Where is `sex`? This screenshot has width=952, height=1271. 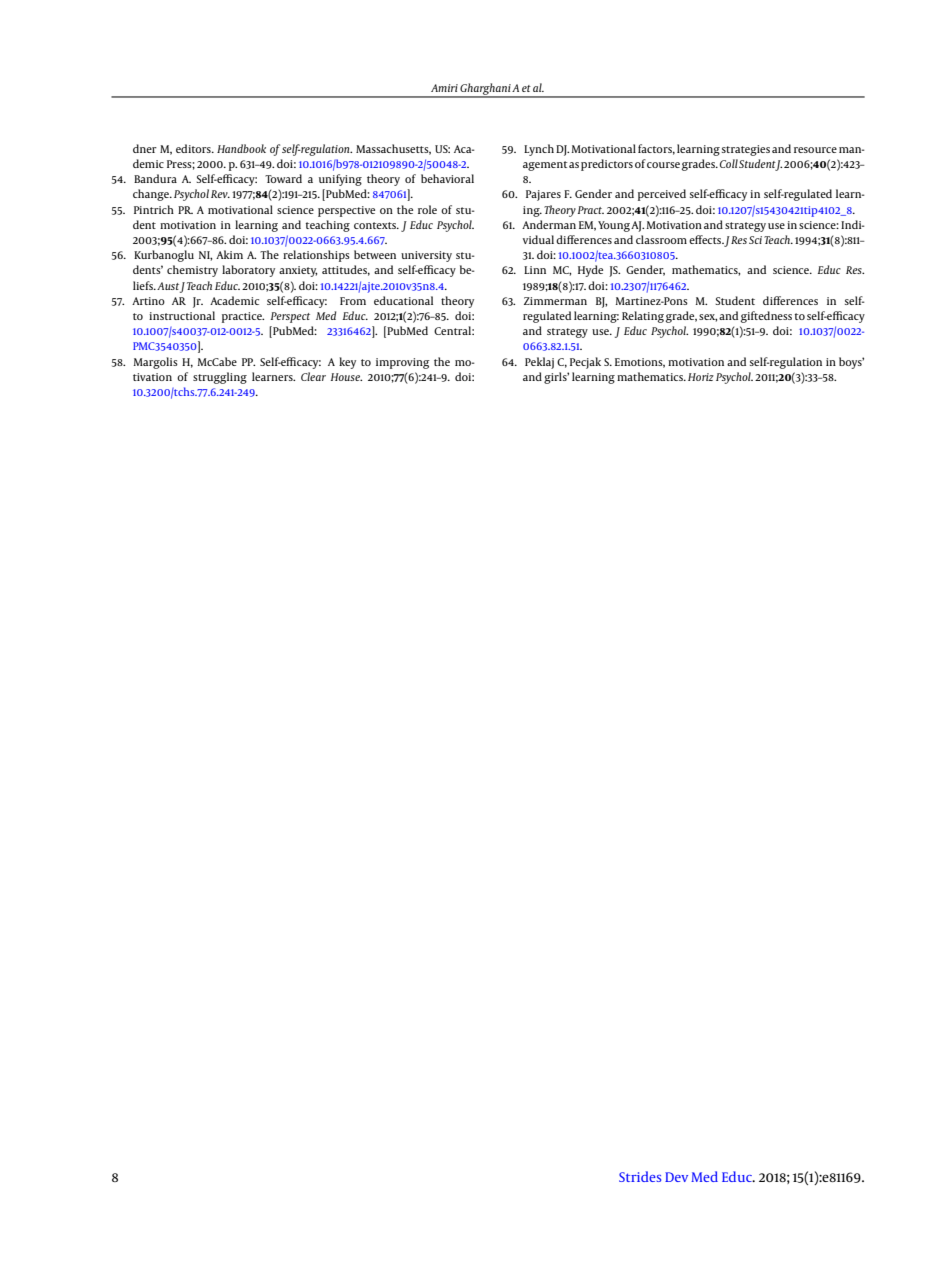 sex is located at coordinates (708, 318).
